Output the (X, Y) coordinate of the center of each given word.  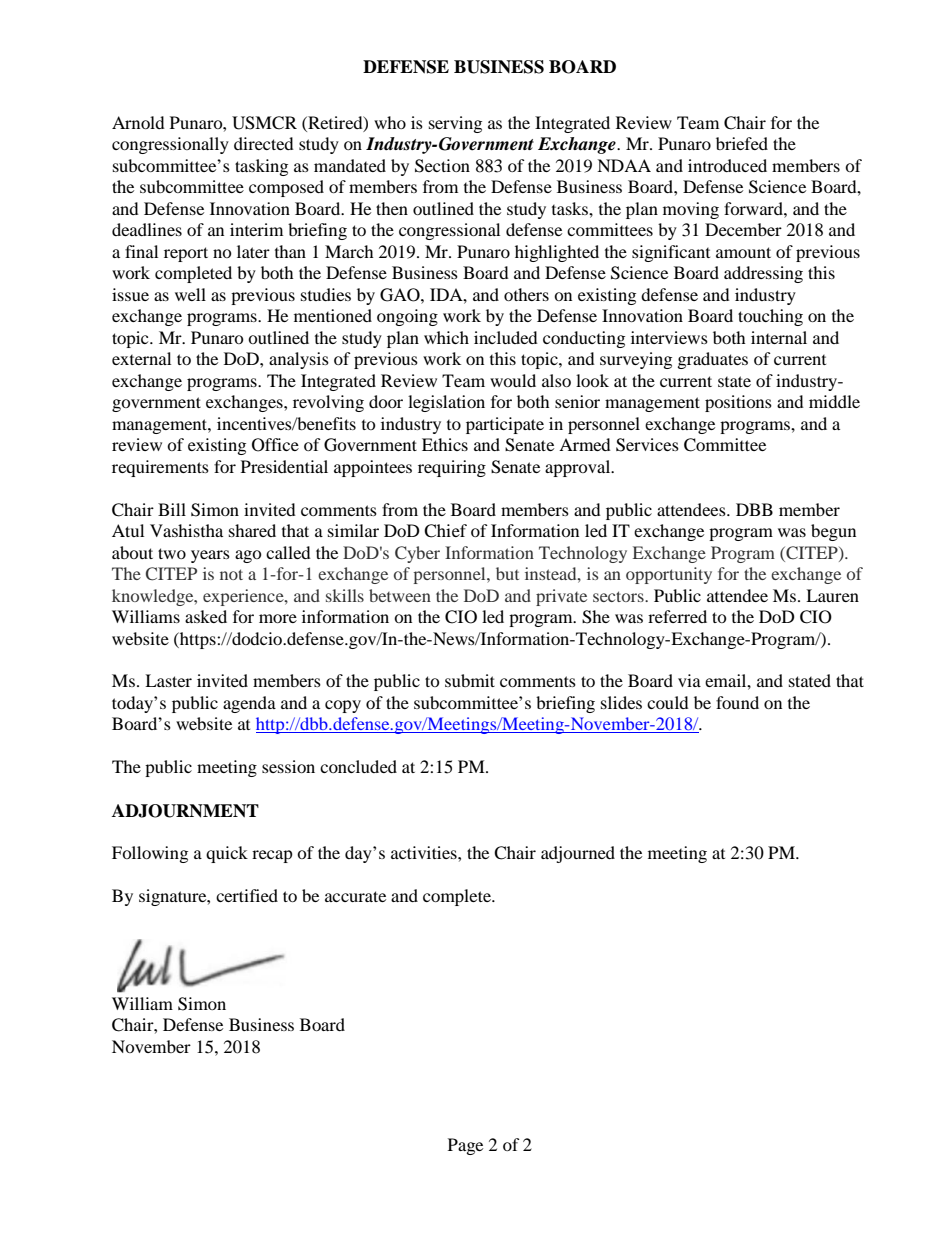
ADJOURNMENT (185, 811)
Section (442, 166)
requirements (160, 468)
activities (425, 852)
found (737, 702)
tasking (261, 167)
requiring (452, 468)
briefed (742, 143)
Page (465, 1146)
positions (738, 403)
